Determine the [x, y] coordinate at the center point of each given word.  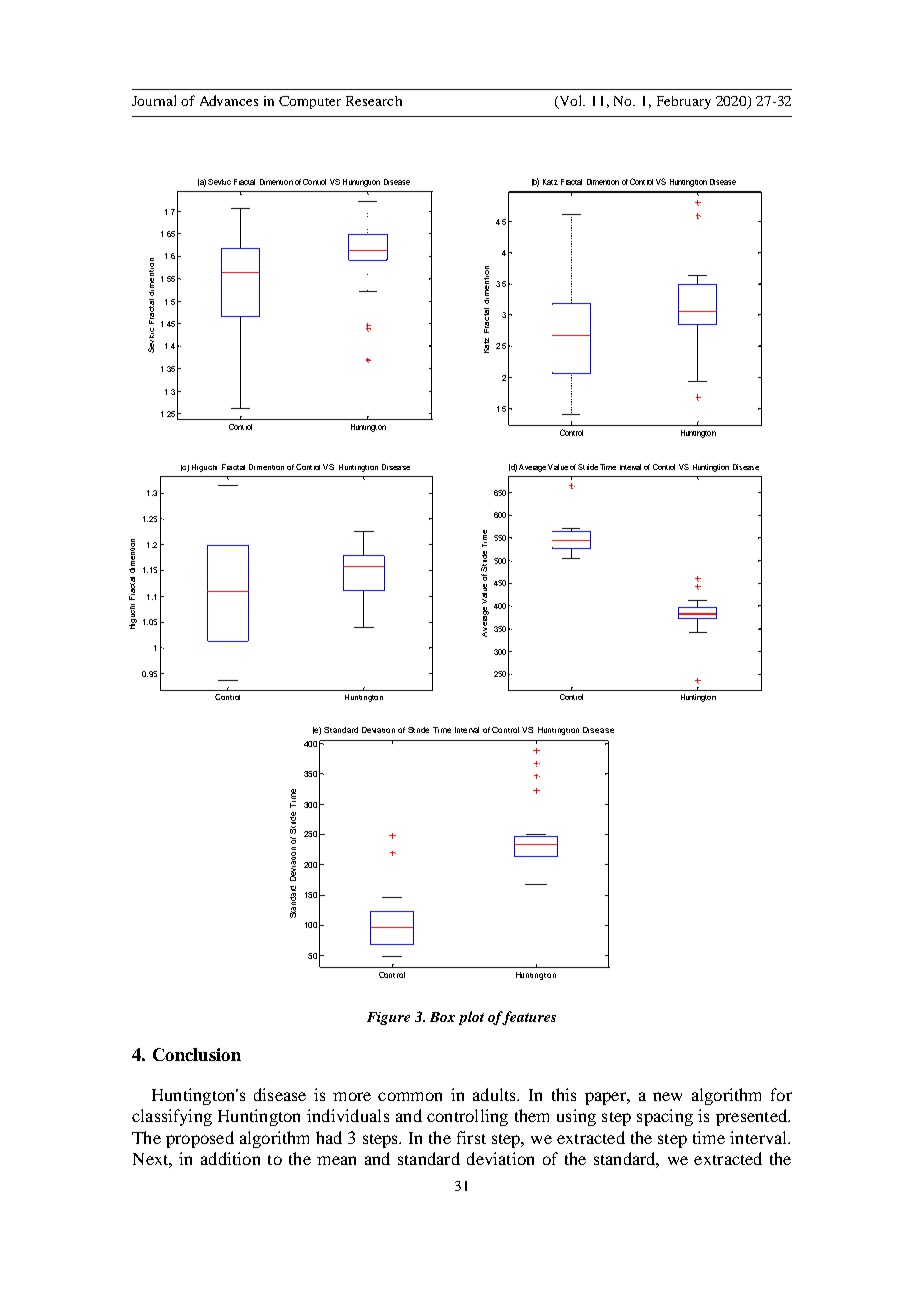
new [667, 1096]
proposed [200, 1139]
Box [442, 1017]
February [684, 102]
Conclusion [197, 1054]
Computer [310, 102]
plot [471, 1018]
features [528, 1018]
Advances [229, 100]
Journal [154, 100]
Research [374, 101]
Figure [388, 1018]
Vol [571, 101]
